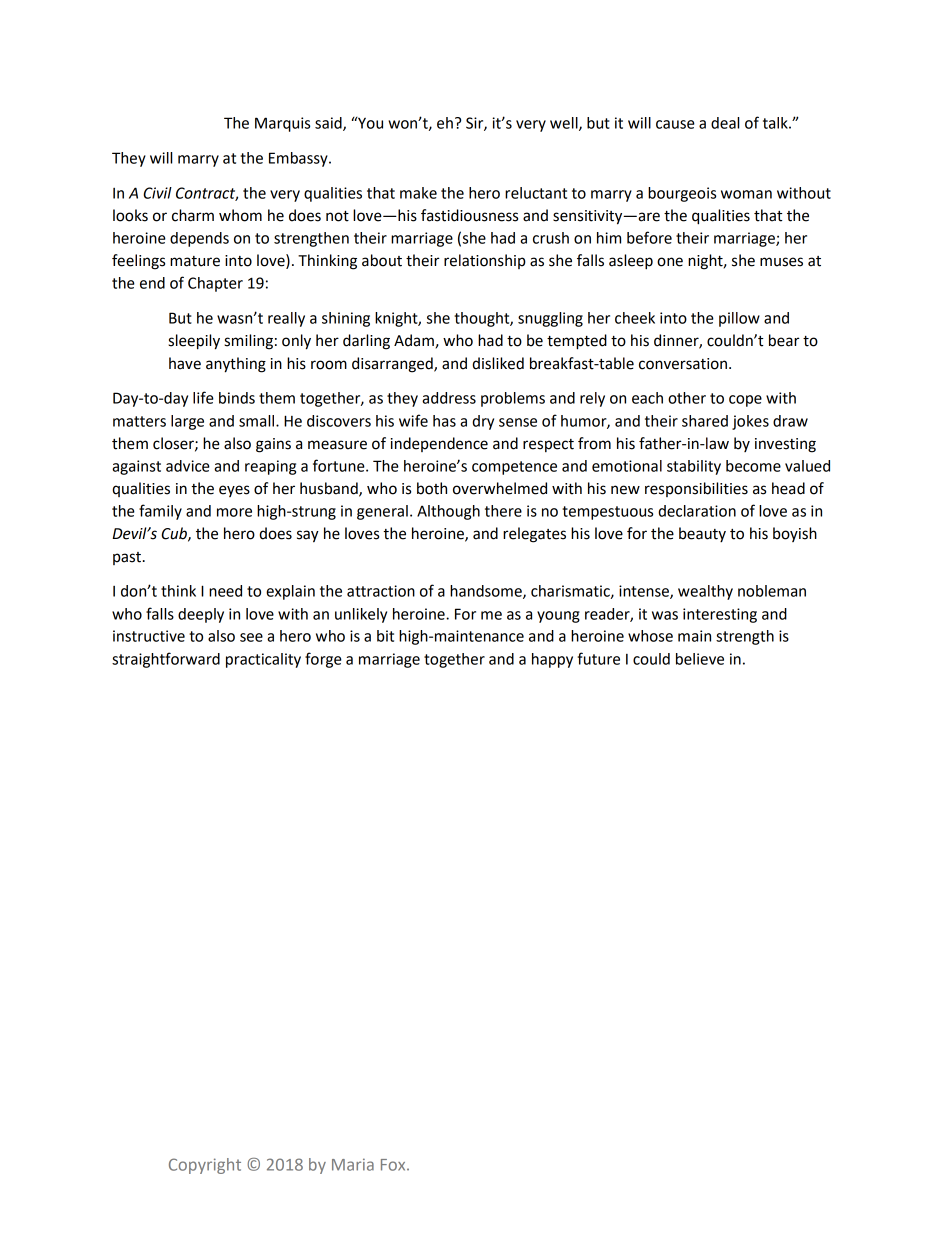 The height and width of the screenshot is (1233, 952). Describe the element at coordinates (487, 592) in the screenshot. I see `handsome` at that location.
